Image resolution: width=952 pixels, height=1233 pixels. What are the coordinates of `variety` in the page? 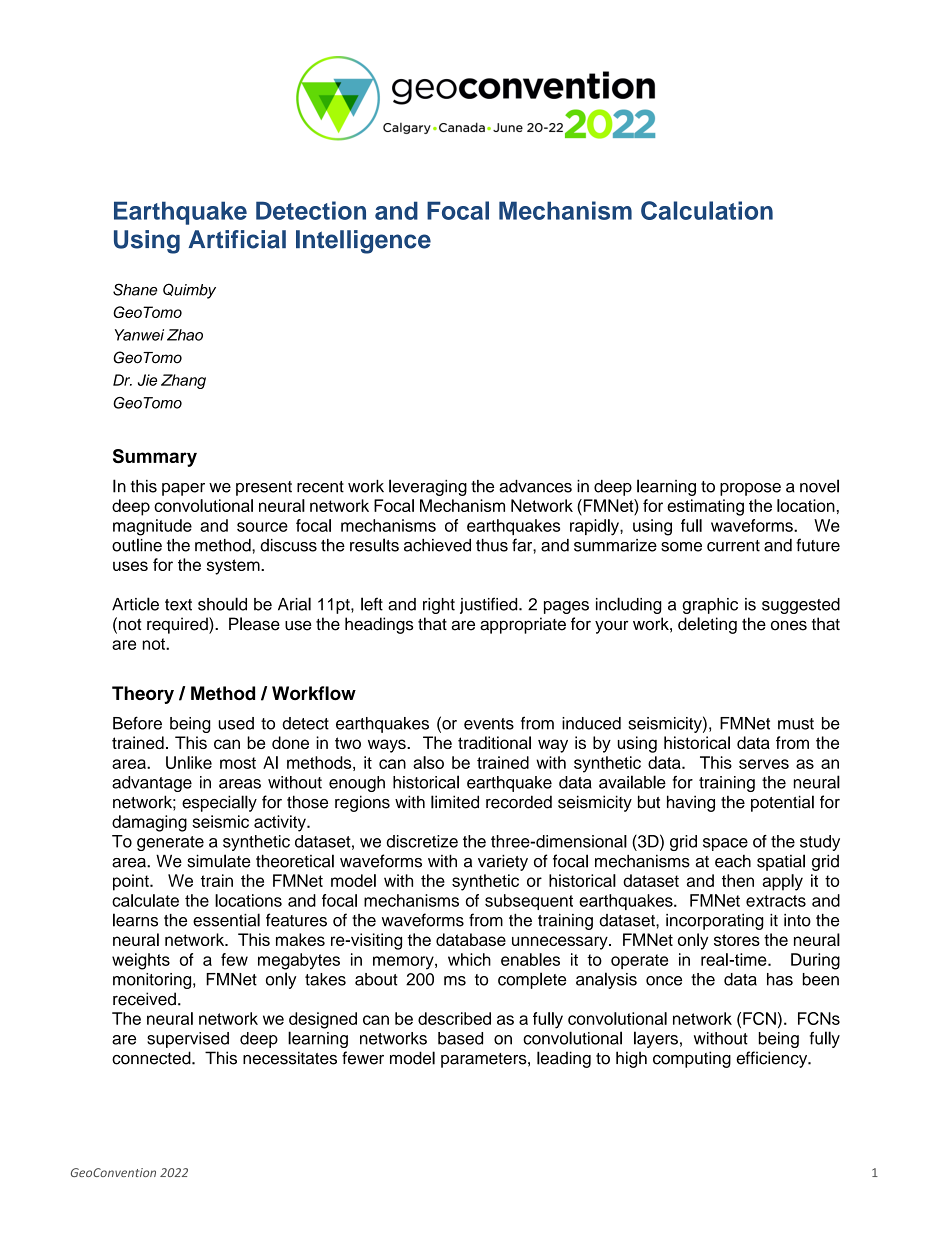 It's located at (503, 862).
